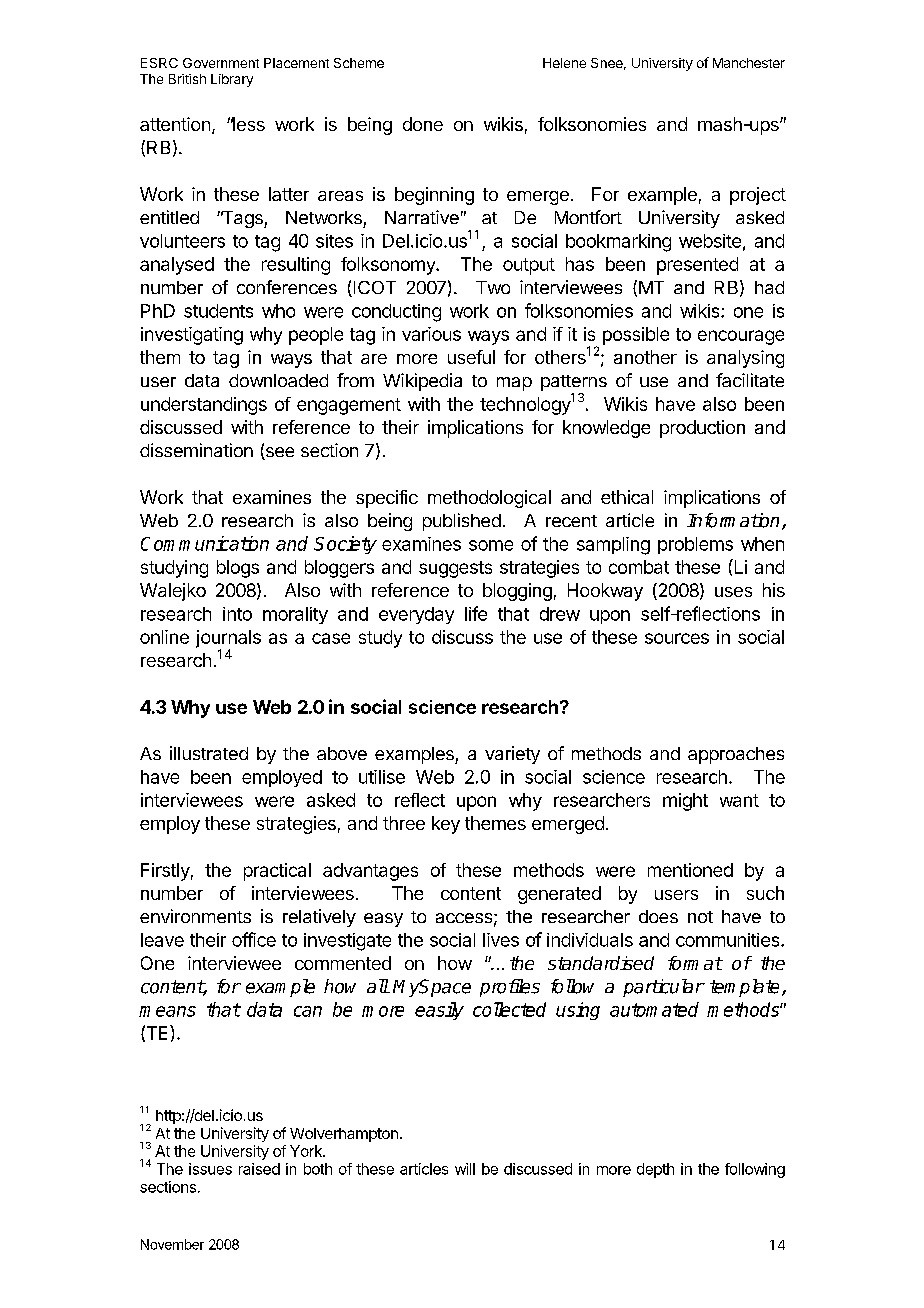  What do you see at coordinates (232, 80) in the image?
I see `Library` at bounding box center [232, 80].
